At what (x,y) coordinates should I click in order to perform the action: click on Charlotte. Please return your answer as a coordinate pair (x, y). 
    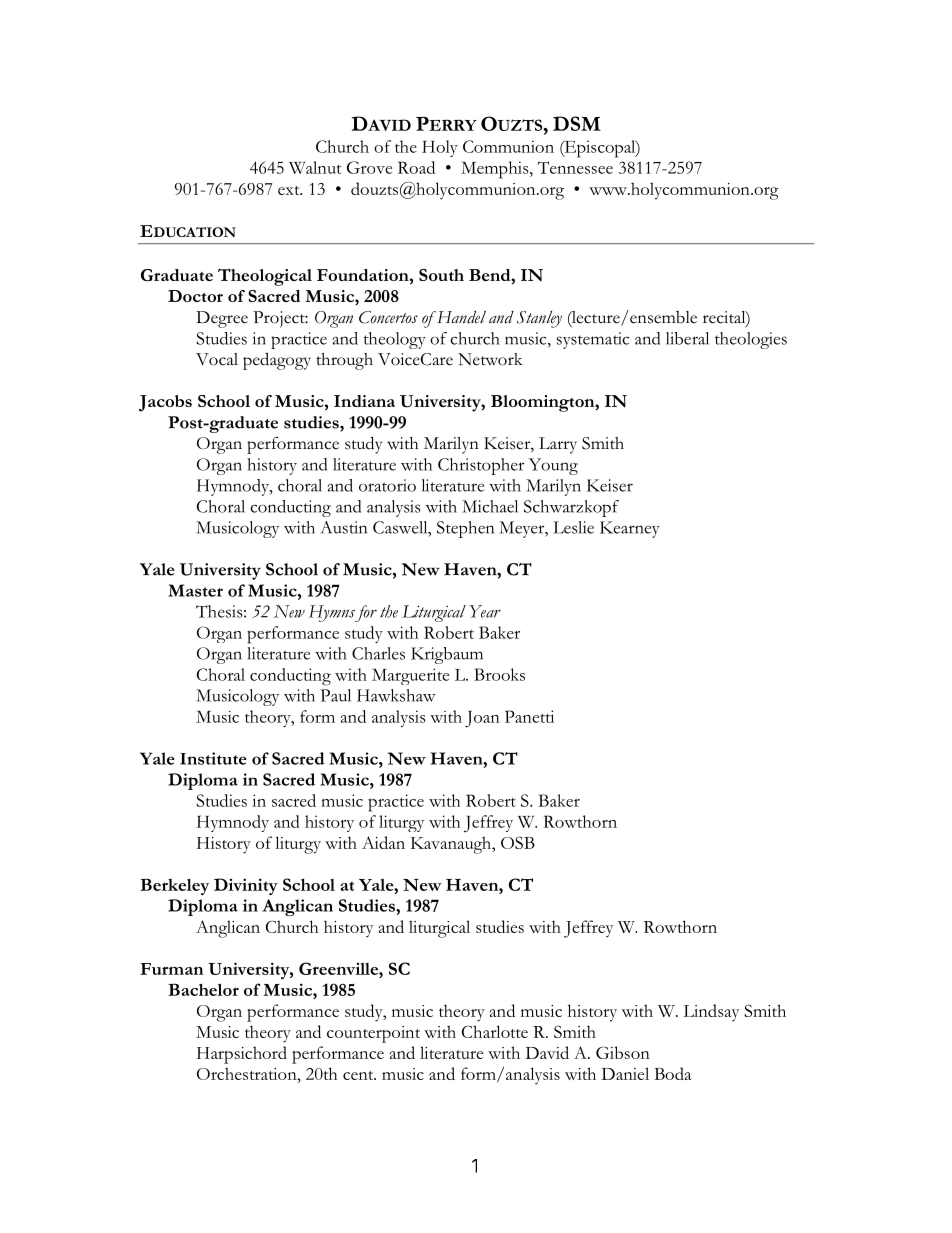
    Looking at the image, I should click on (495, 1031).
